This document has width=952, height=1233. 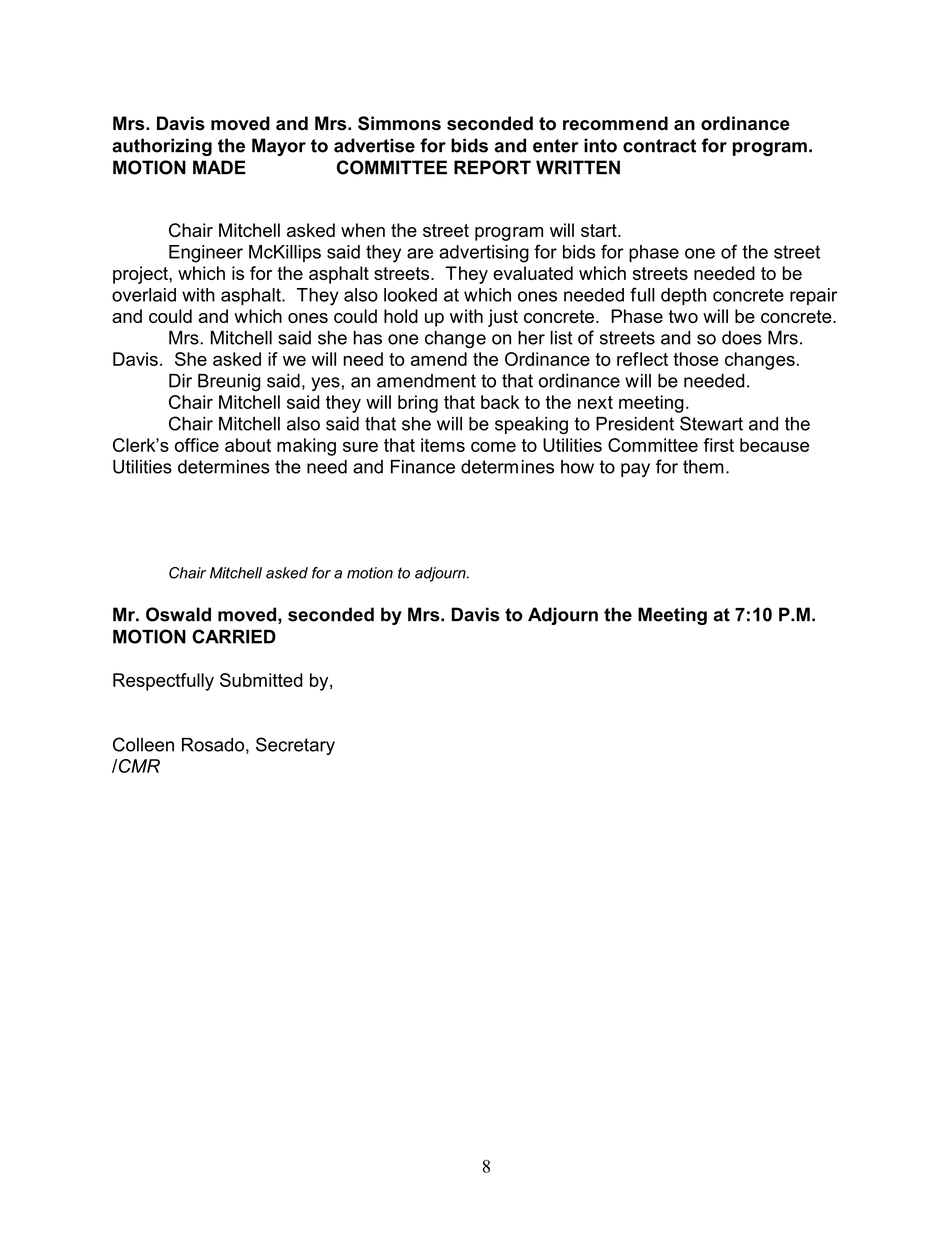 What do you see at coordinates (178, 614) in the document?
I see `Oswald` at bounding box center [178, 614].
